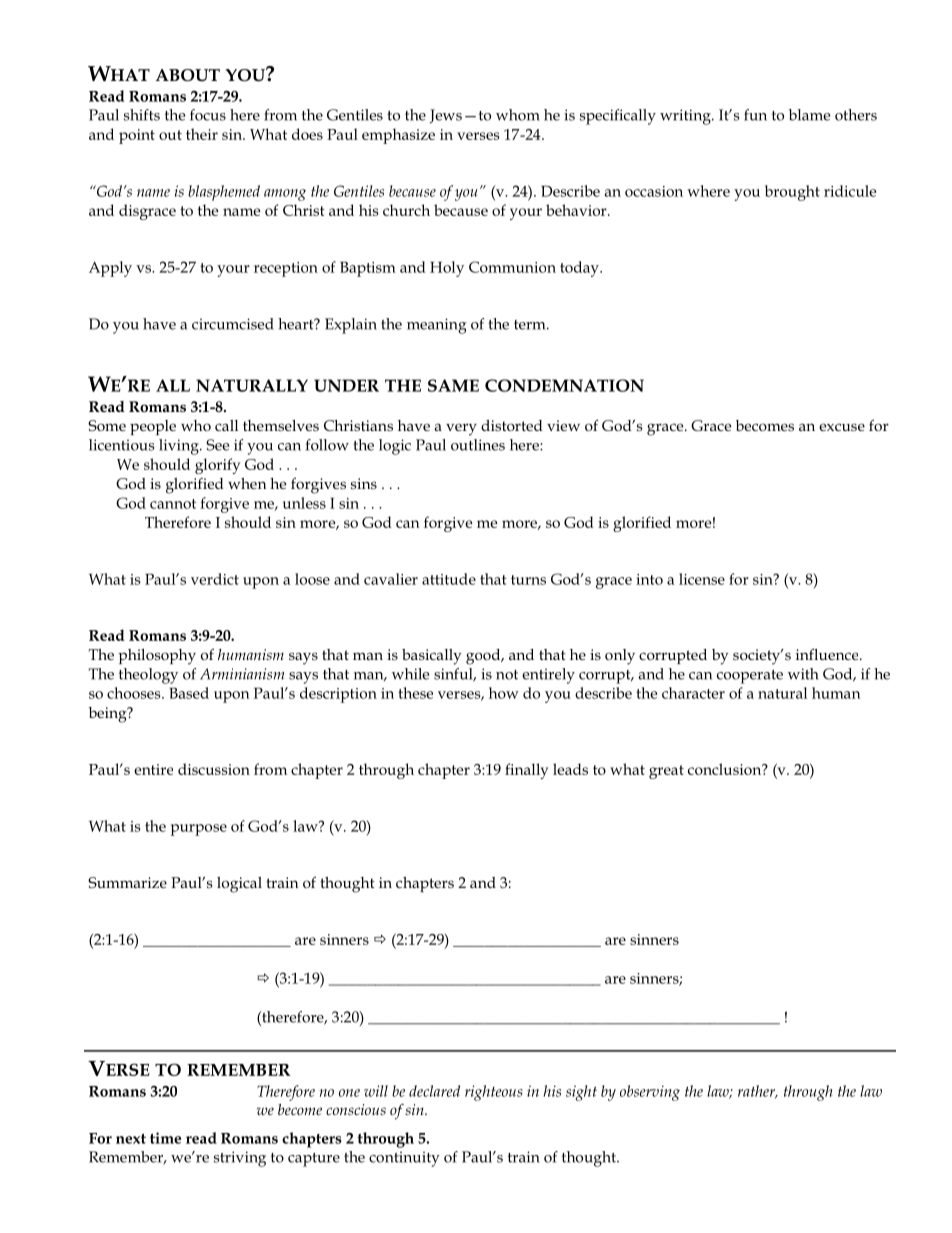  I want to click on time, so click(165, 1138).
